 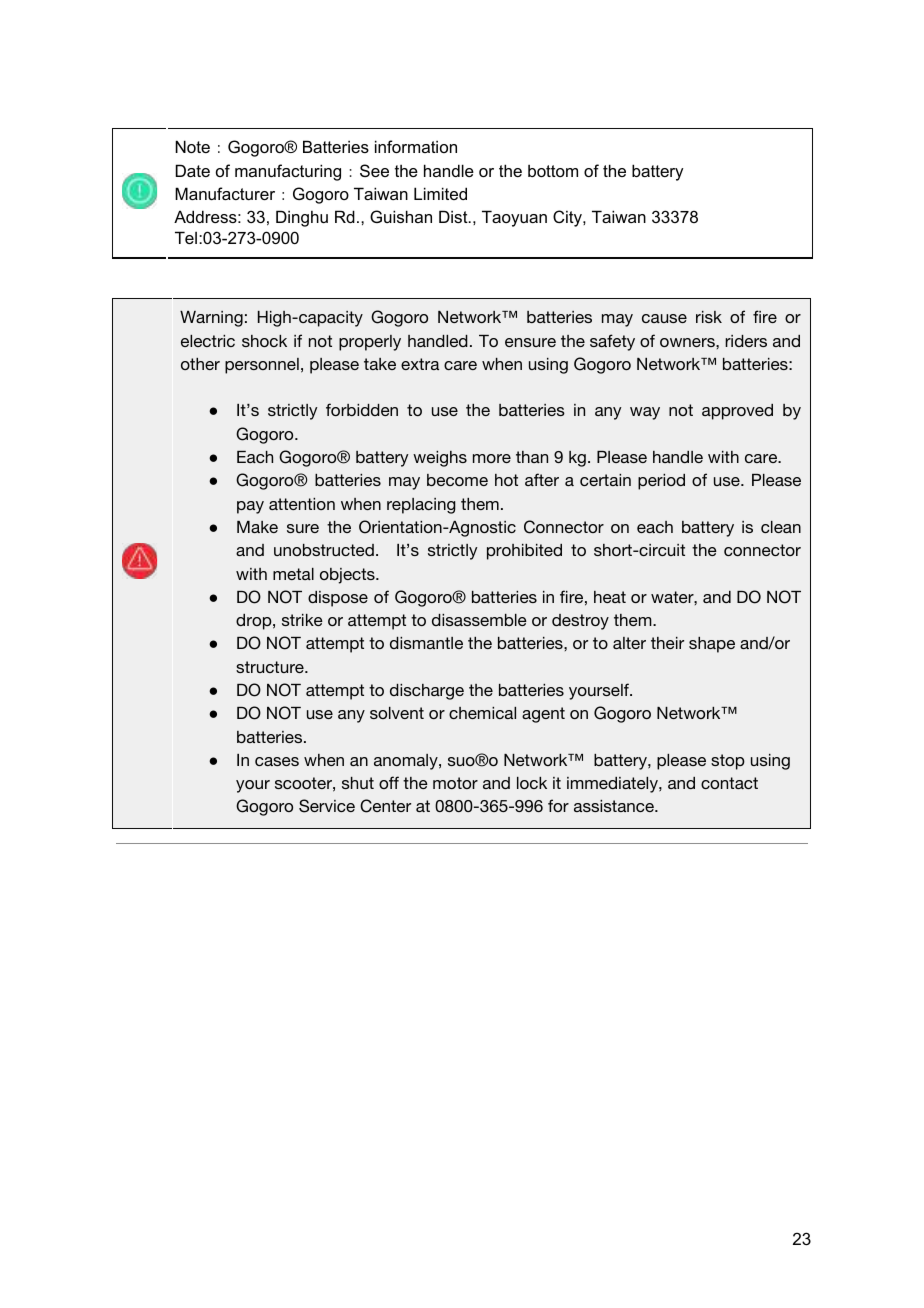 I want to click on Date, so click(x=193, y=170).
